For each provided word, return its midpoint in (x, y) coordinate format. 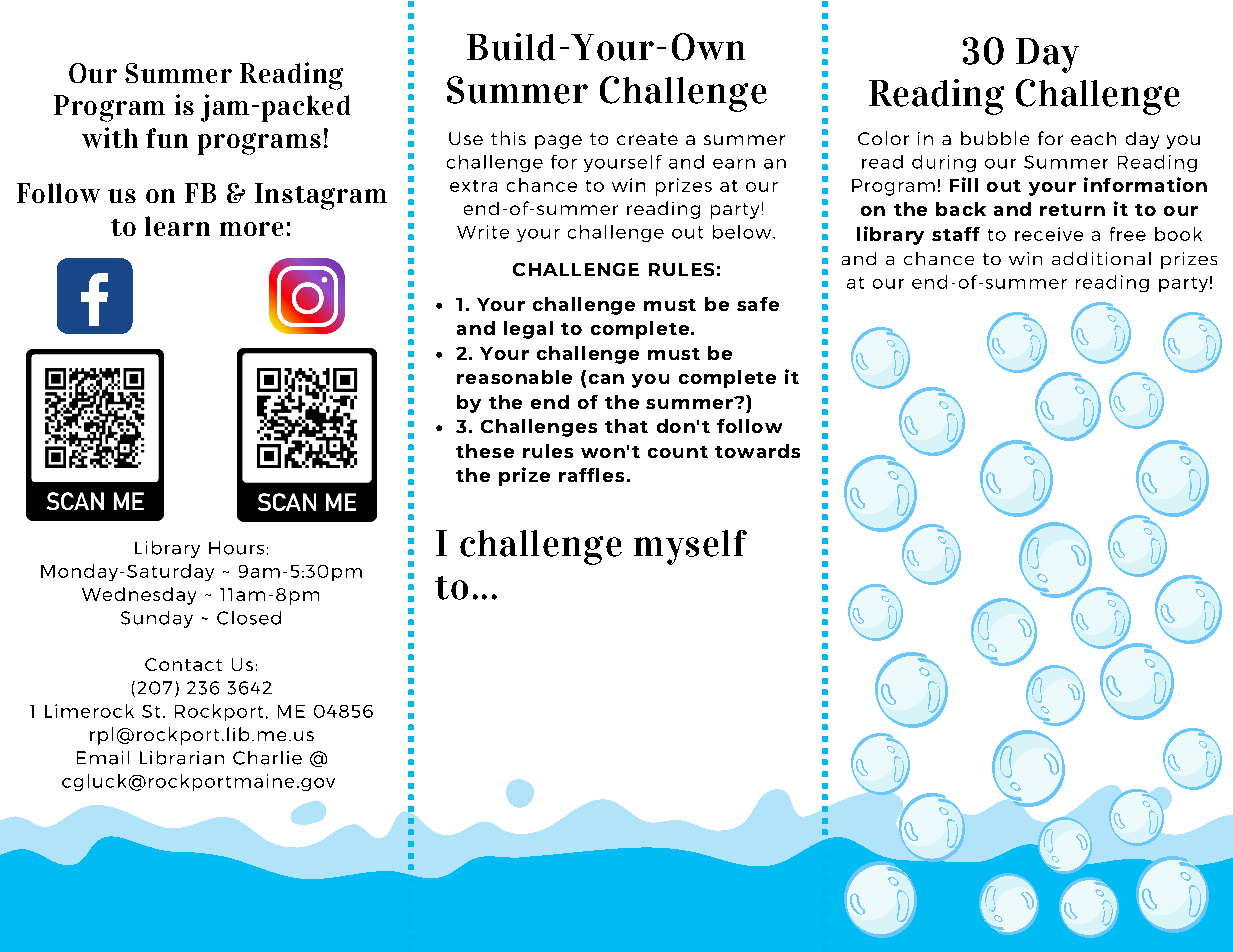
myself (690, 547)
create (647, 139)
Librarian (182, 758)
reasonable (514, 377)
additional (1101, 258)
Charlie (267, 758)
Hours (236, 548)
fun (167, 138)
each (1093, 138)
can (606, 379)
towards (757, 451)
